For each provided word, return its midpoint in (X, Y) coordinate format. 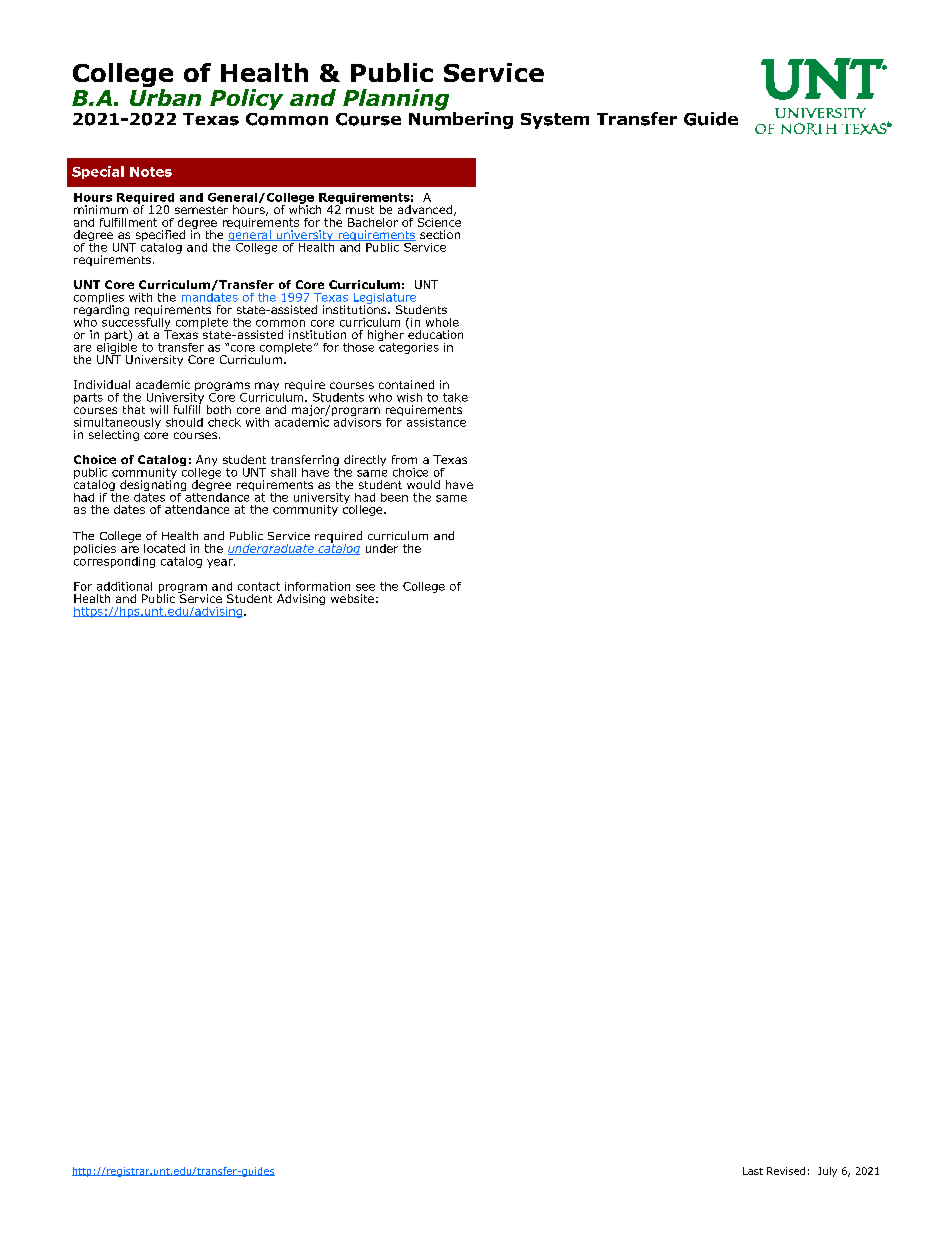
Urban (165, 97)
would (423, 484)
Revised (786, 1171)
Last (753, 1171)
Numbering (461, 119)
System (555, 121)
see (365, 587)
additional (124, 586)
